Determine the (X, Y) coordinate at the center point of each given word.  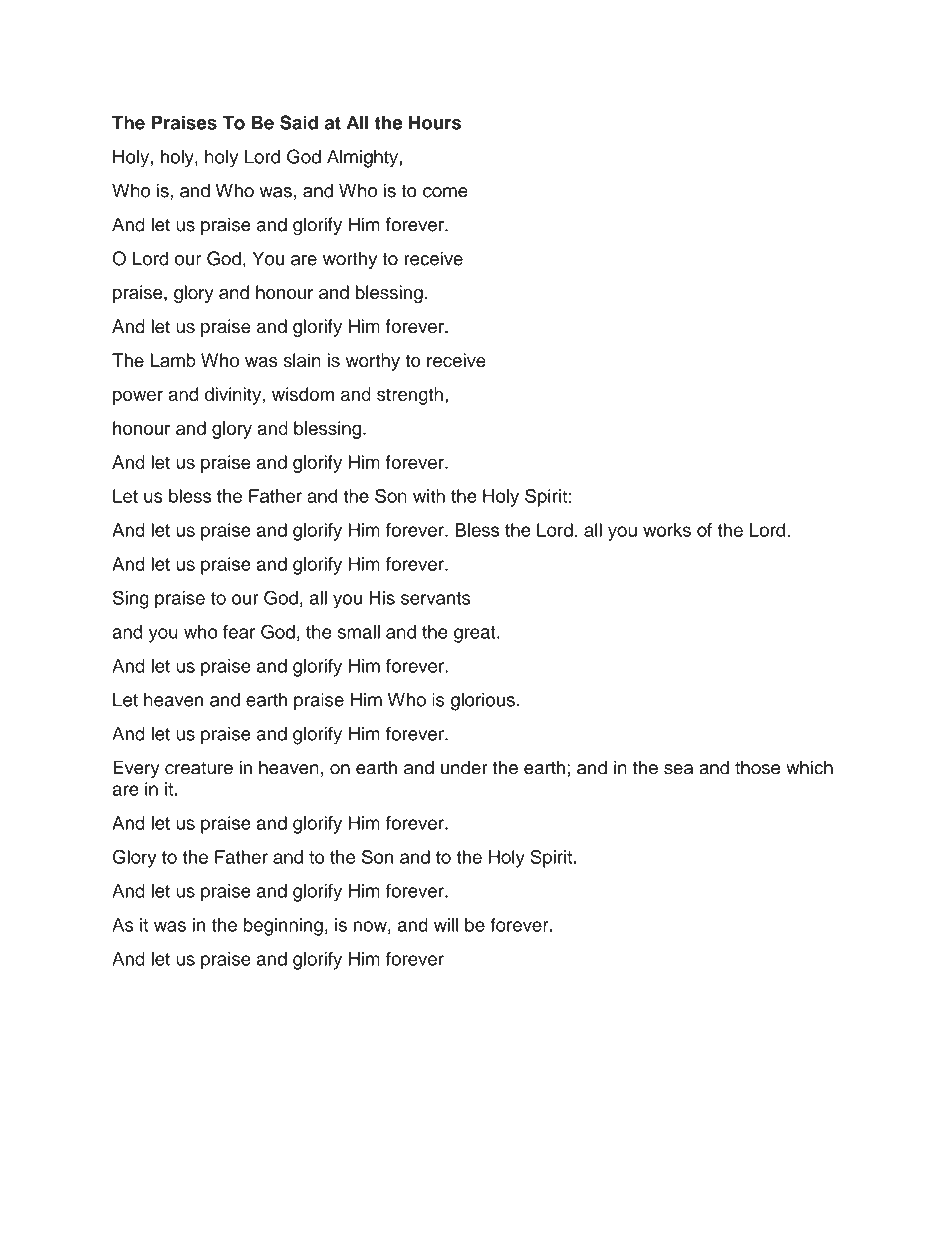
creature (199, 768)
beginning (283, 927)
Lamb (173, 360)
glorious (483, 701)
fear (239, 632)
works (667, 530)
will (446, 925)
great (476, 634)
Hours (435, 122)
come (445, 192)
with (429, 496)
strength (410, 396)
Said (299, 122)
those (757, 767)
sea (678, 769)
